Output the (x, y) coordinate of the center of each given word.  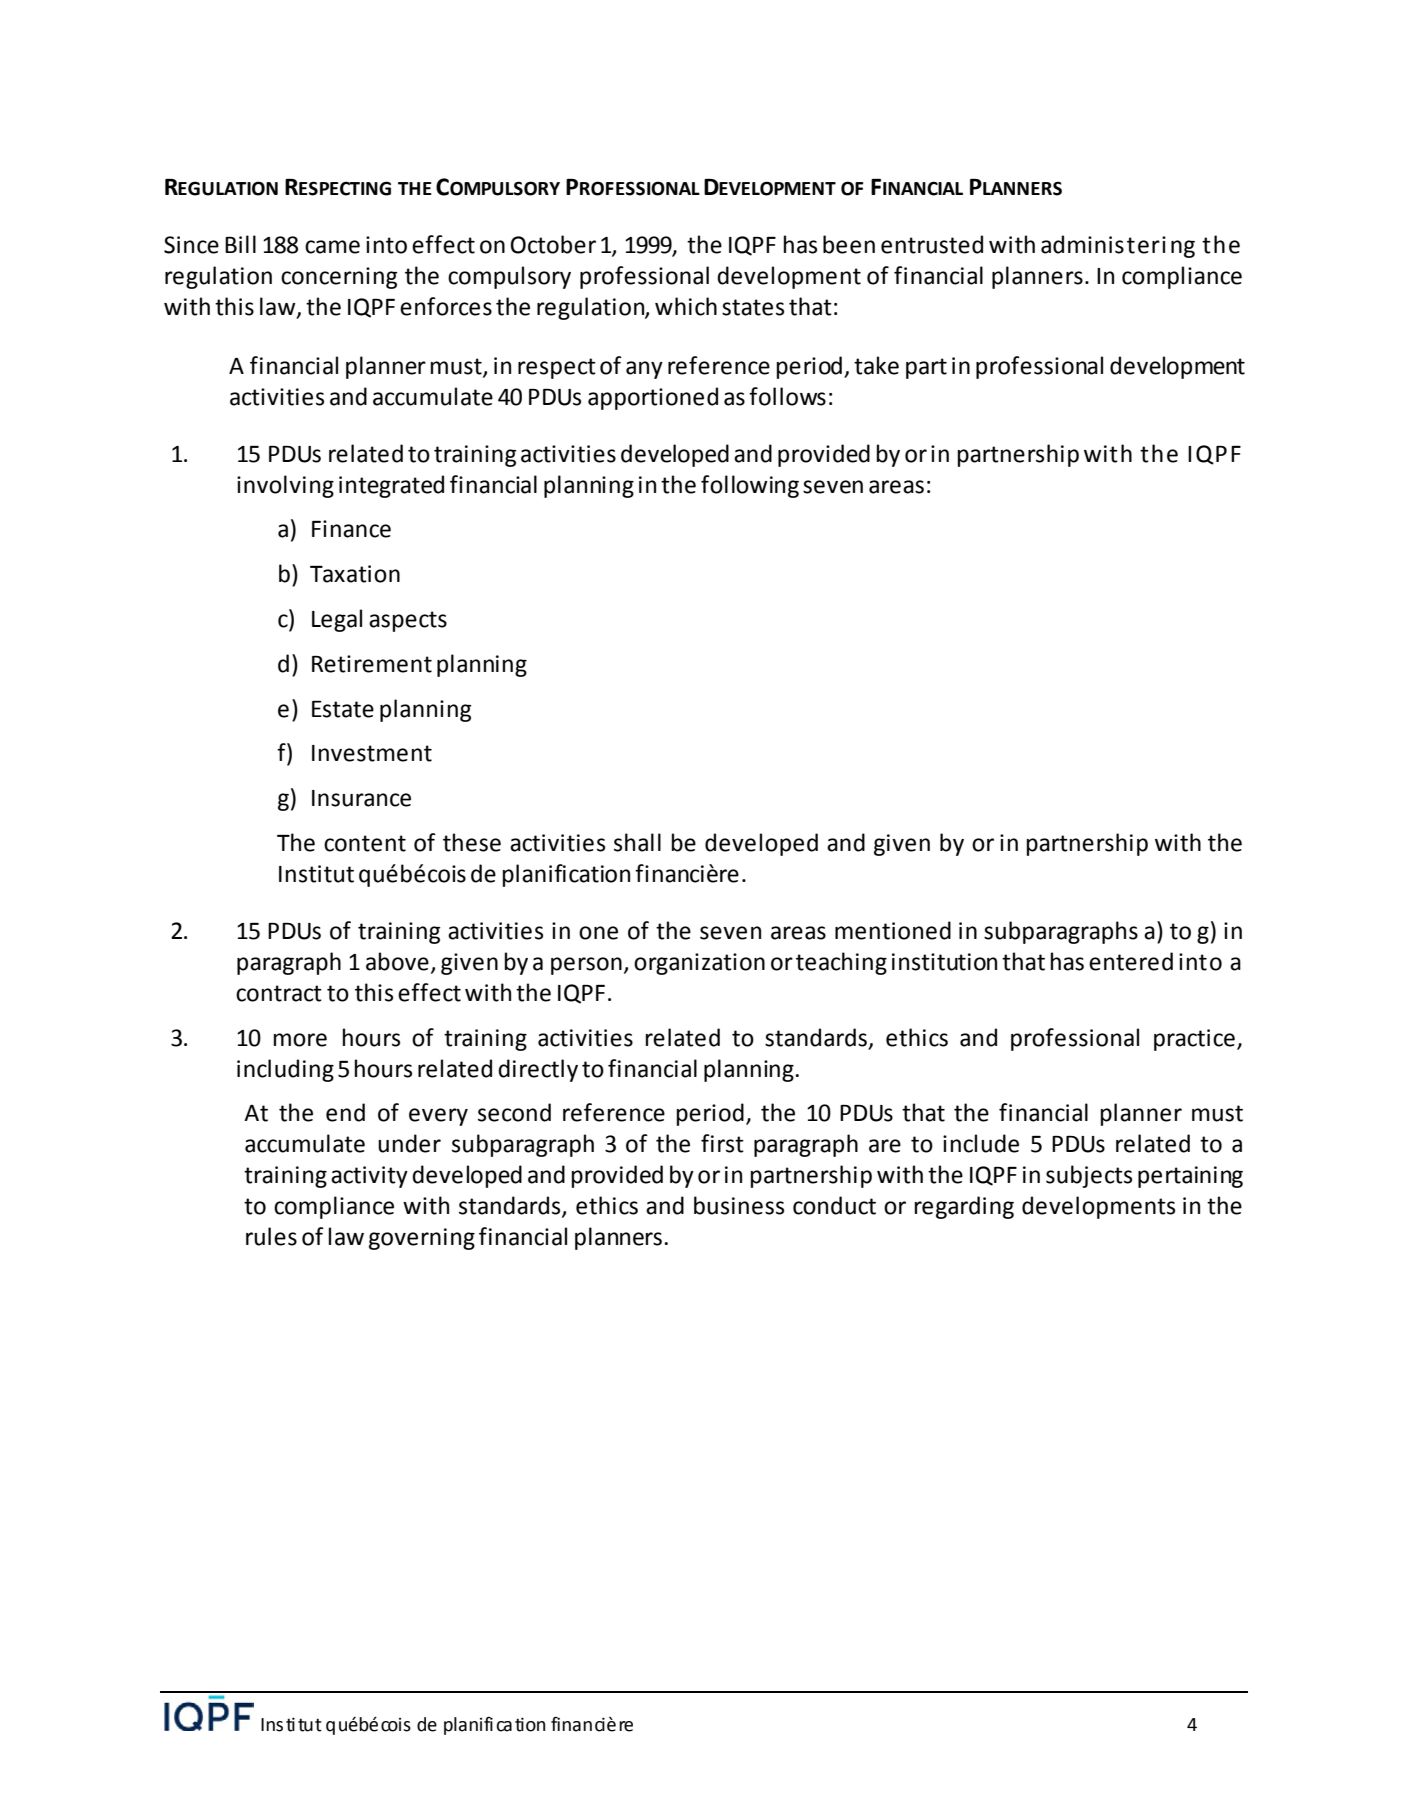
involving (285, 486)
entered (1131, 961)
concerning (339, 278)
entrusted (932, 244)
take (876, 365)
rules (271, 1236)
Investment (372, 753)
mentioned (893, 930)
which (686, 306)
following (750, 486)
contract (279, 993)
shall (637, 842)
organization (699, 964)
